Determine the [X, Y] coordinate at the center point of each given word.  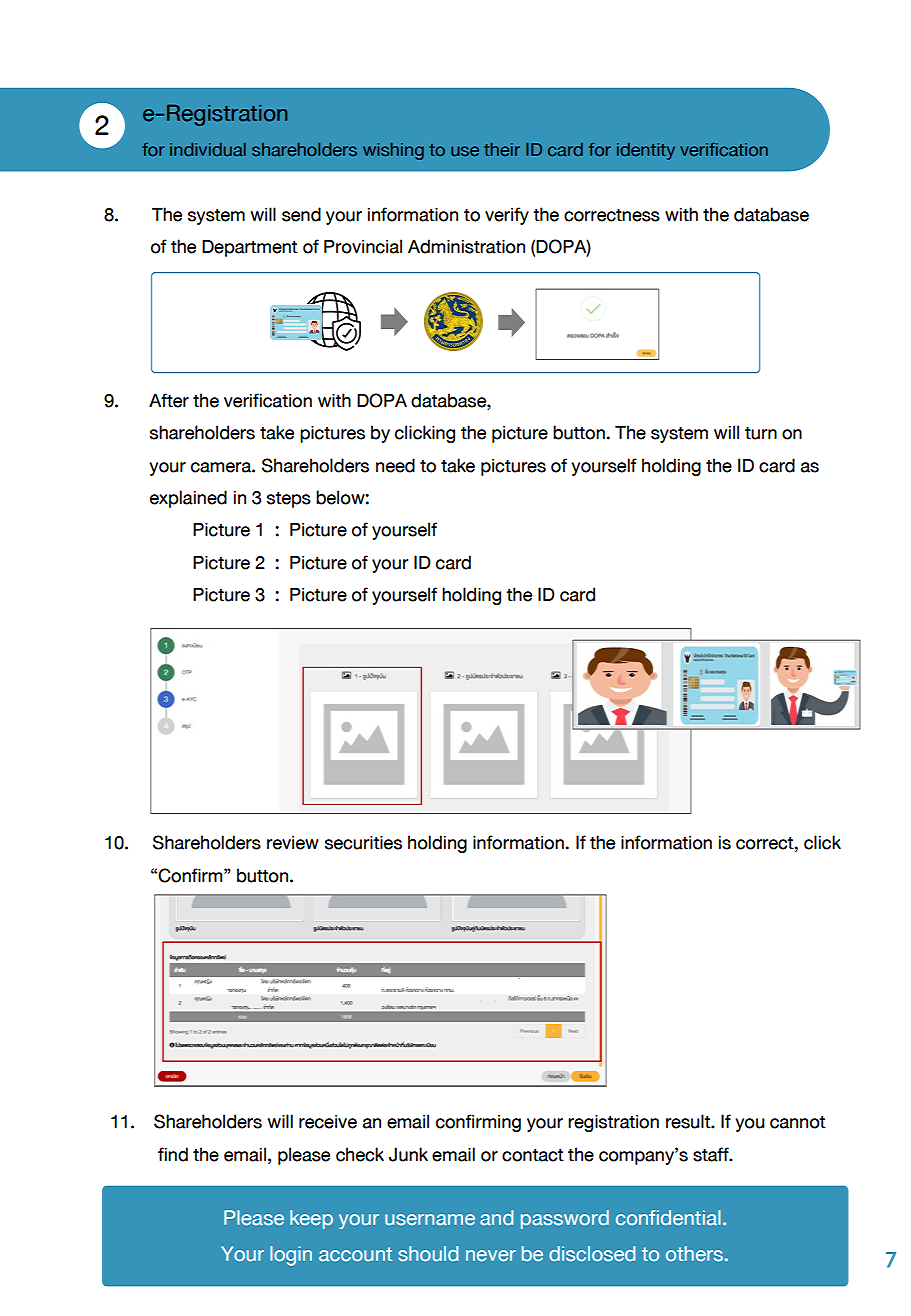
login [291, 1256]
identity [646, 151]
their [502, 149]
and [496, 1218]
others [694, 1254]
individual [208, 149]
